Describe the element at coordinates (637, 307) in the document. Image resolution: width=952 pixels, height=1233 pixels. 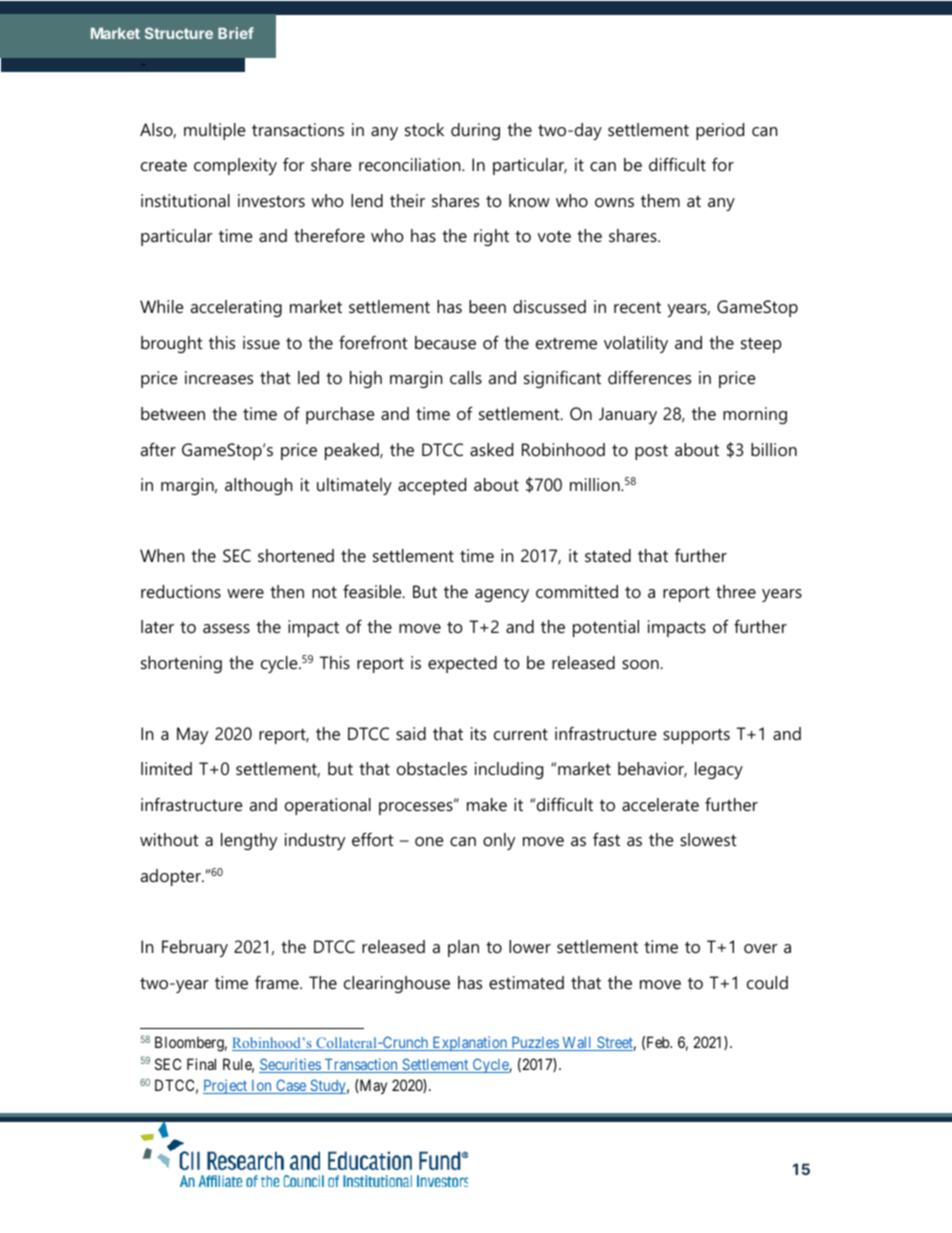
I see `recent` at that location.
